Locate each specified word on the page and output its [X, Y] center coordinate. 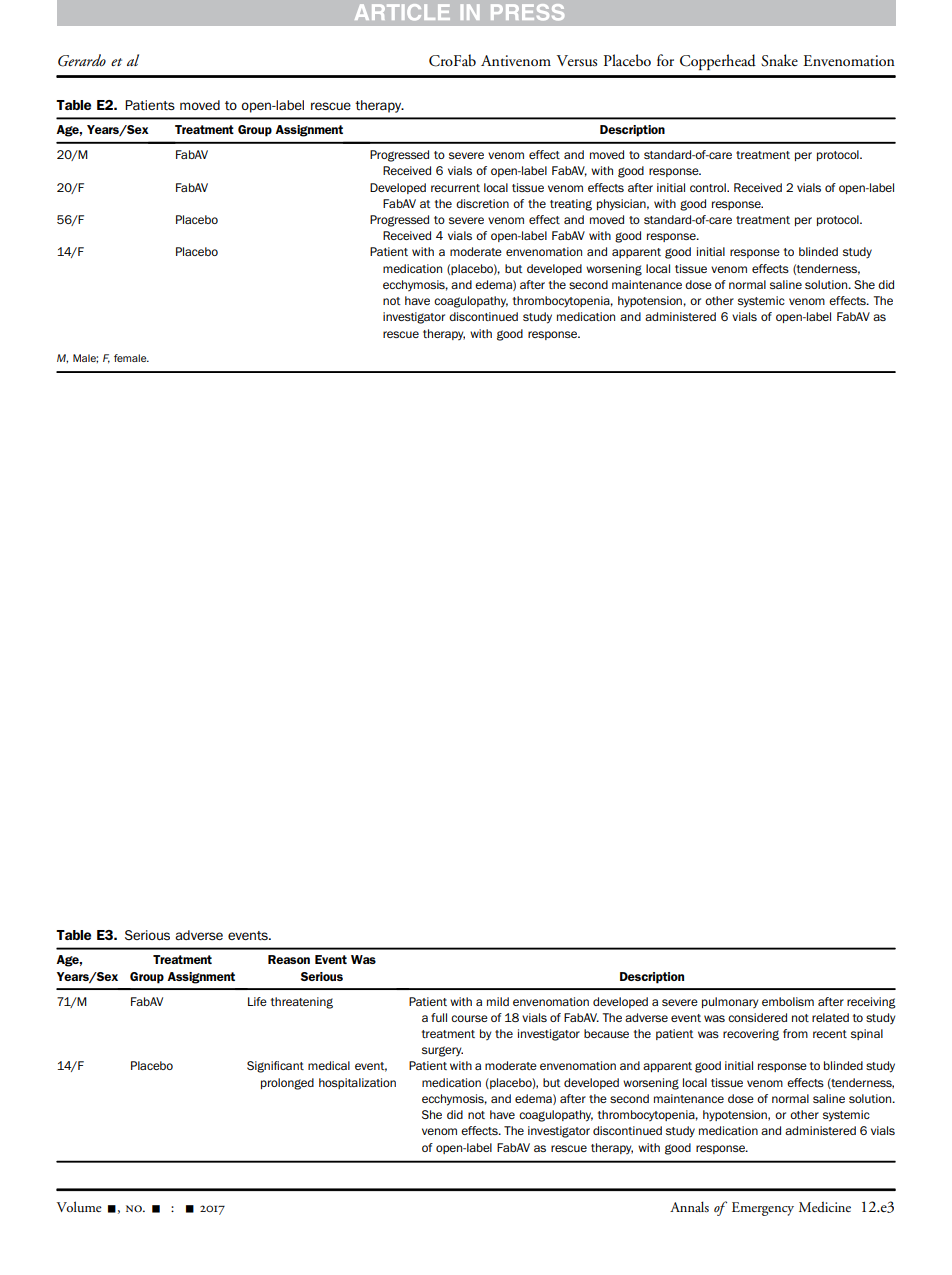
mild [498, 1001]
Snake [779, 60]
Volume [79, 1206]
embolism [788, 1001]
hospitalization [357, 1083]
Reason [289, 959]
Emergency [763, 1209]
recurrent [455, 188]
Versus [577, 61]
